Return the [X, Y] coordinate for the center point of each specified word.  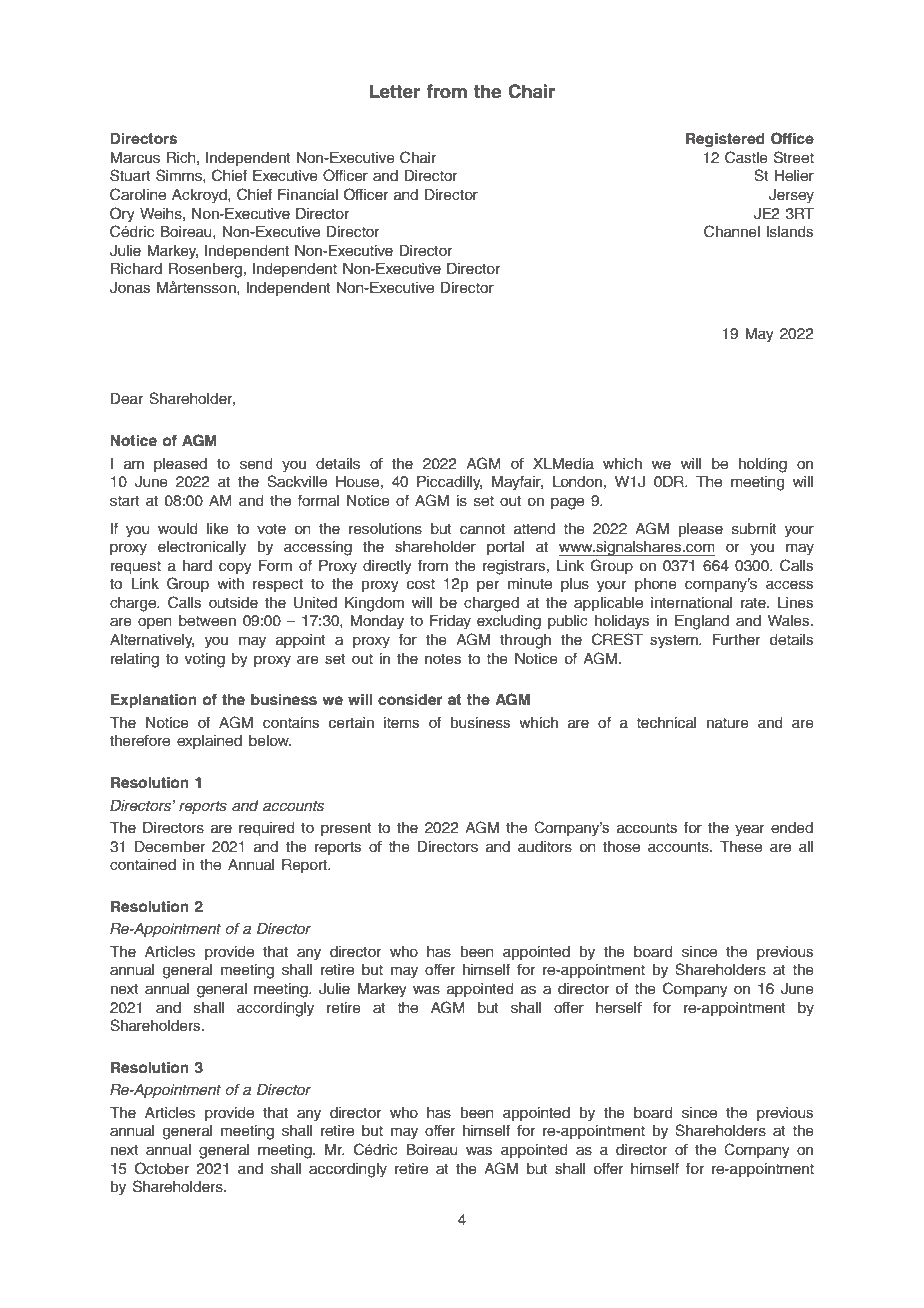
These [741, 847]
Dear [127, 399]
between [207, 621]
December [170, 847]
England [702, 622]
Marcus [135, 158]
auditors [545, 847]
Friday [450, 622]
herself [619, 1007]
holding [763, 465]
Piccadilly [449, 483]
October [162, 1168]
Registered [725, 140]
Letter [395, 91]
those [621, 847]
